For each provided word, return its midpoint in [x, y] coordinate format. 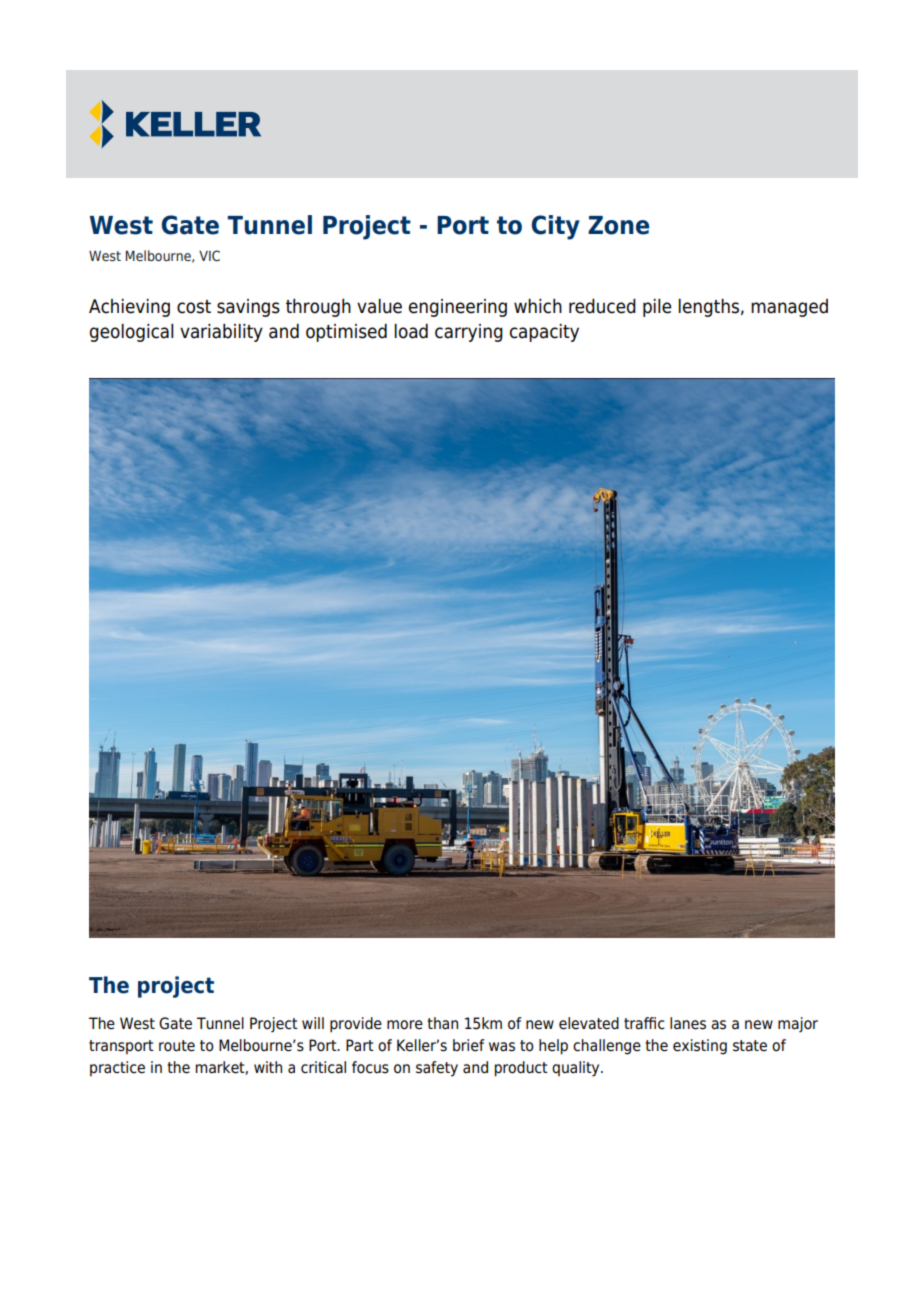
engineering [458, 308]
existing [700, 1047]
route [177, 1046]
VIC [209, 255]
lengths [708, 308]
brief [469, 1045]
